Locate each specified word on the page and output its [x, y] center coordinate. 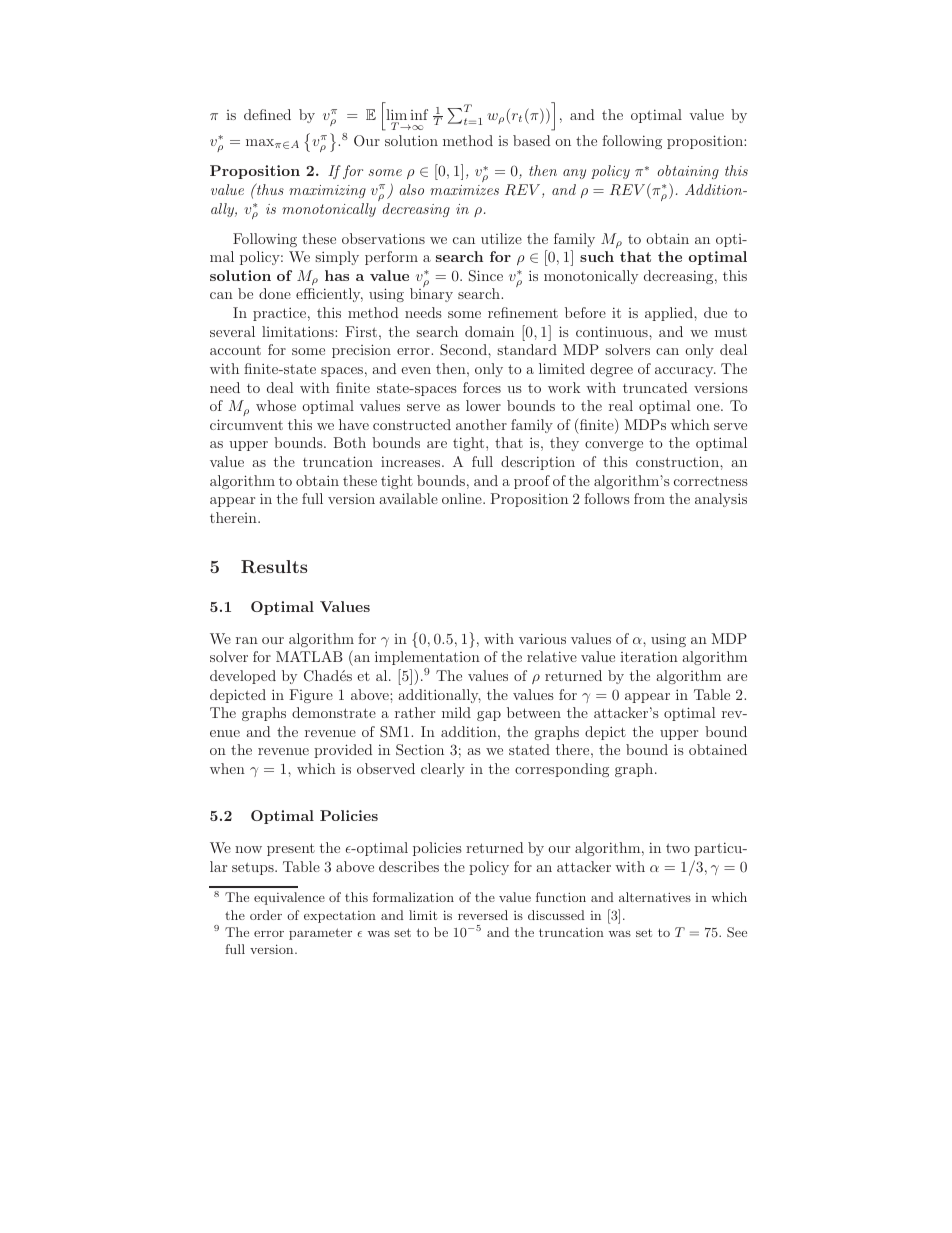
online [463, 498]
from [649, 498]
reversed [483, 915]
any [574, 174]
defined [267, 114]
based [531, 140]
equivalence [289, 898]
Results [274, 566]
